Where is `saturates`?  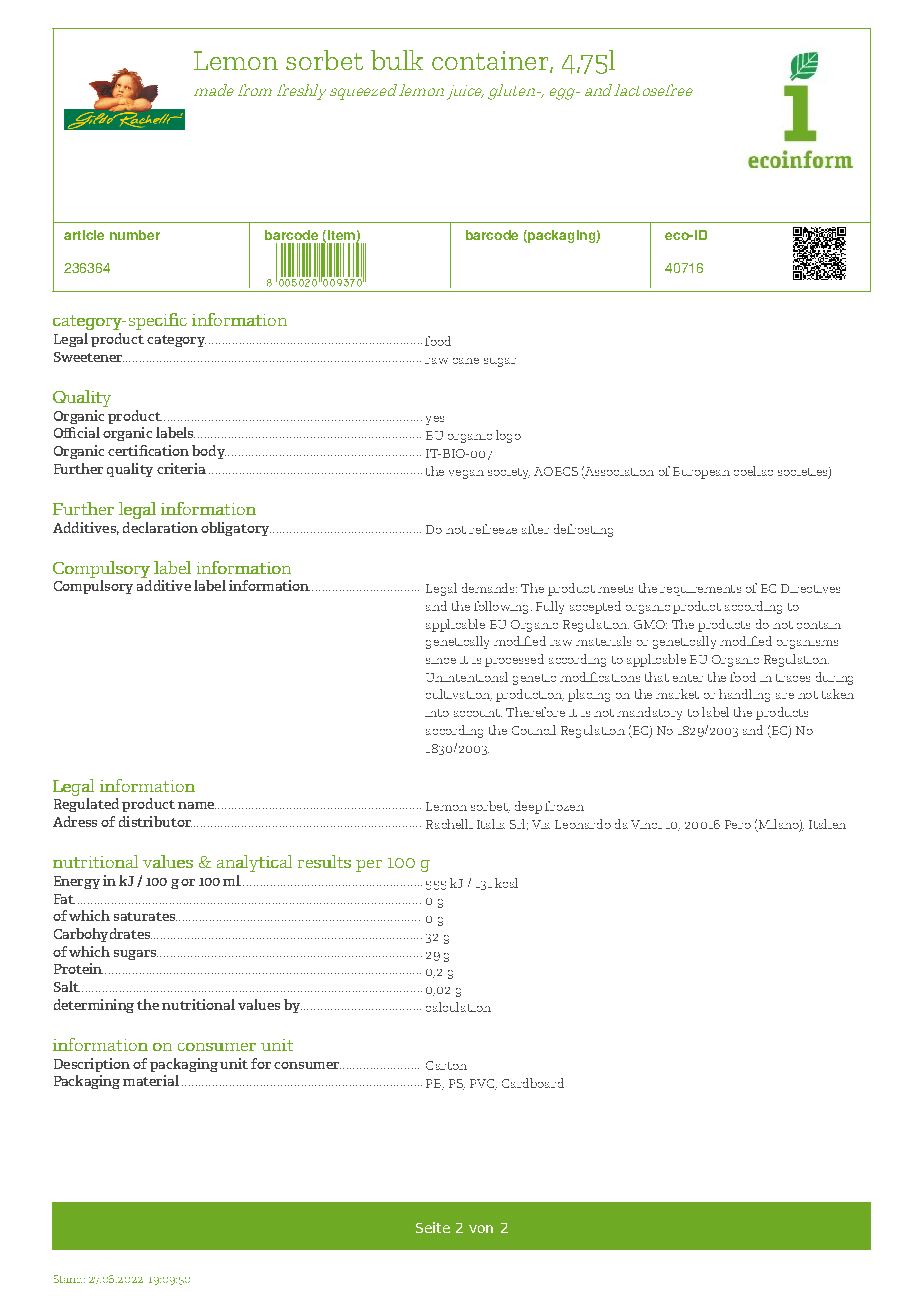 saturates is located at coordinates (145, 916).
